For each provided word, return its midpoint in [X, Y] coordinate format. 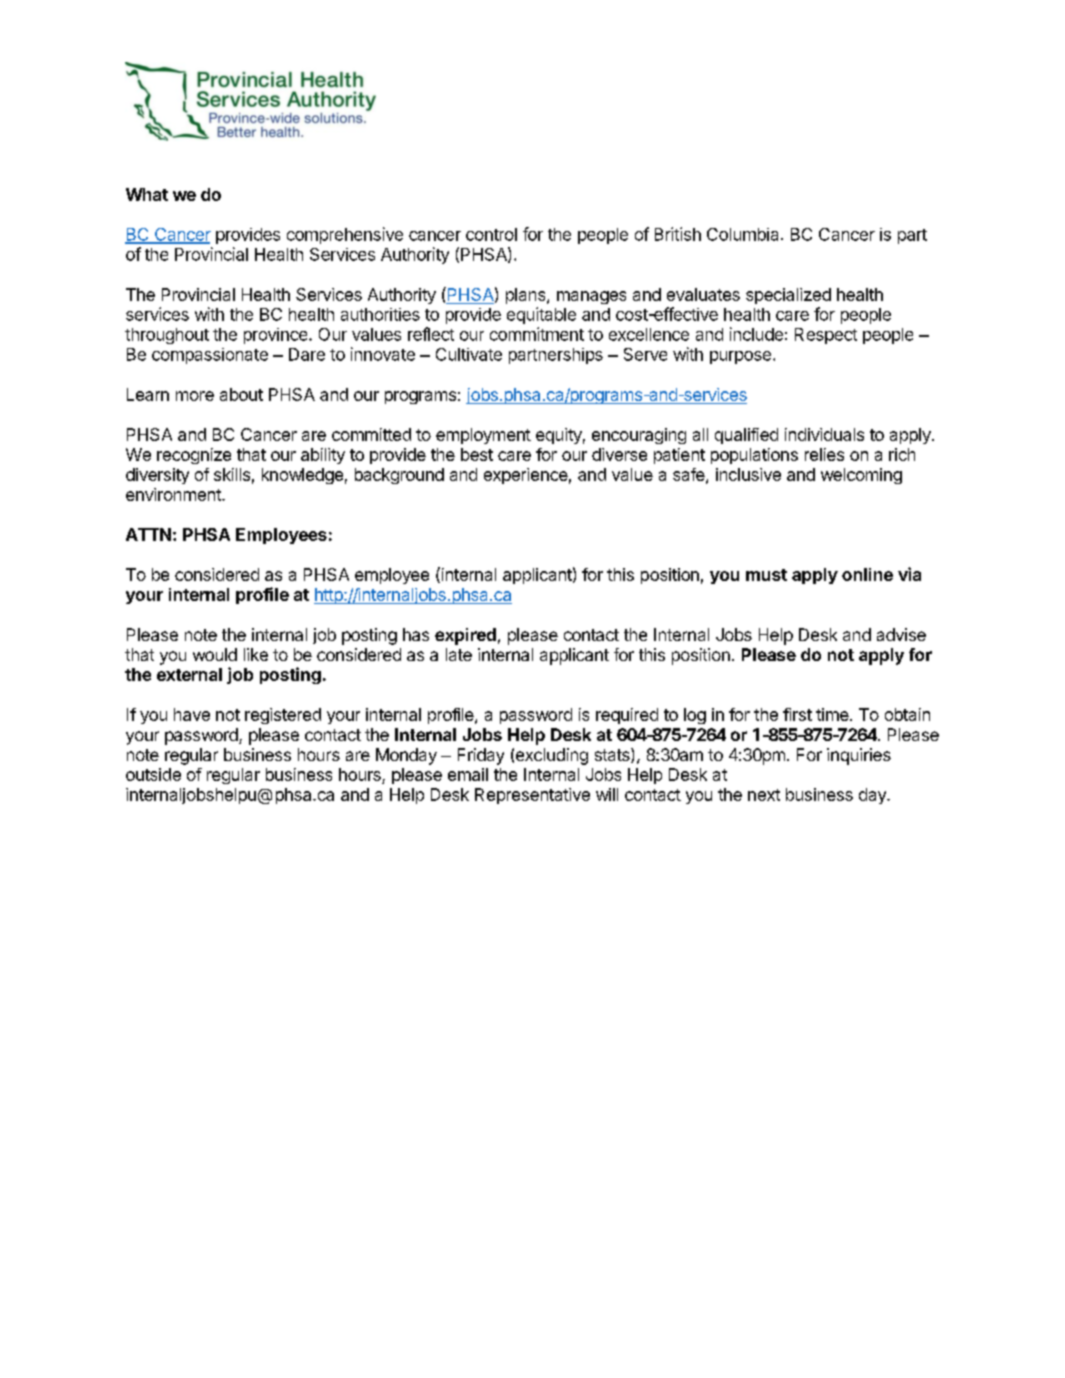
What [147, 194]
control [491, 234]
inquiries [859, 756]
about [241, 394]
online [867, 574]
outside [153, 774]
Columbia [744, 234]
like [256, 654]
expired [465, 636]
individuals [824, 434]
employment [483, 436]
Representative [532, 796]
